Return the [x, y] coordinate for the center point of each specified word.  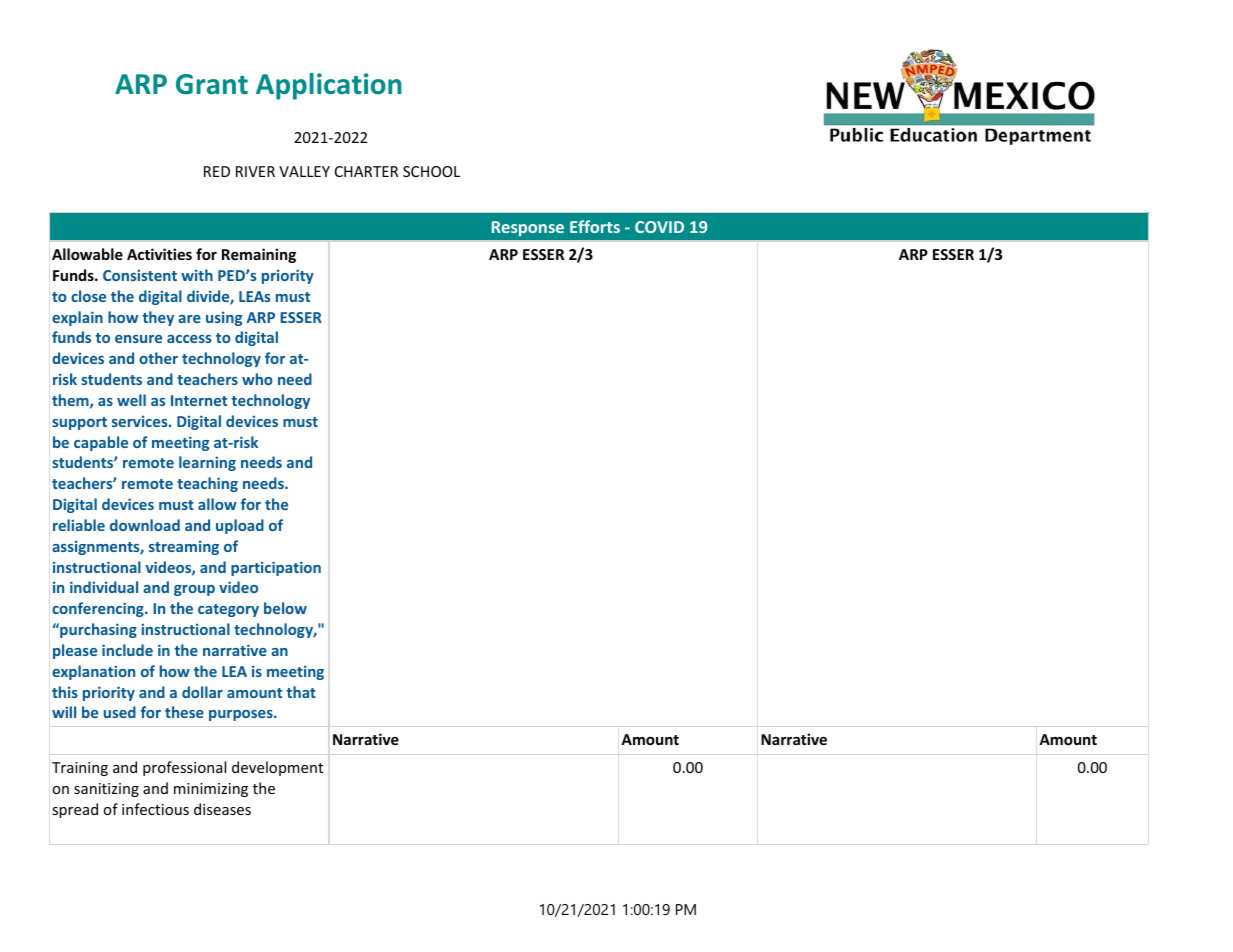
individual [104, 587]
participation [276, 568]
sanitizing [106, 790]
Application [329, 86]
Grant [212, 84]
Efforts [595, 226]
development [277, 768]
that [301, 692]
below [285, 608]
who [257, 379]
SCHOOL [431, 171]
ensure [138, 339]
